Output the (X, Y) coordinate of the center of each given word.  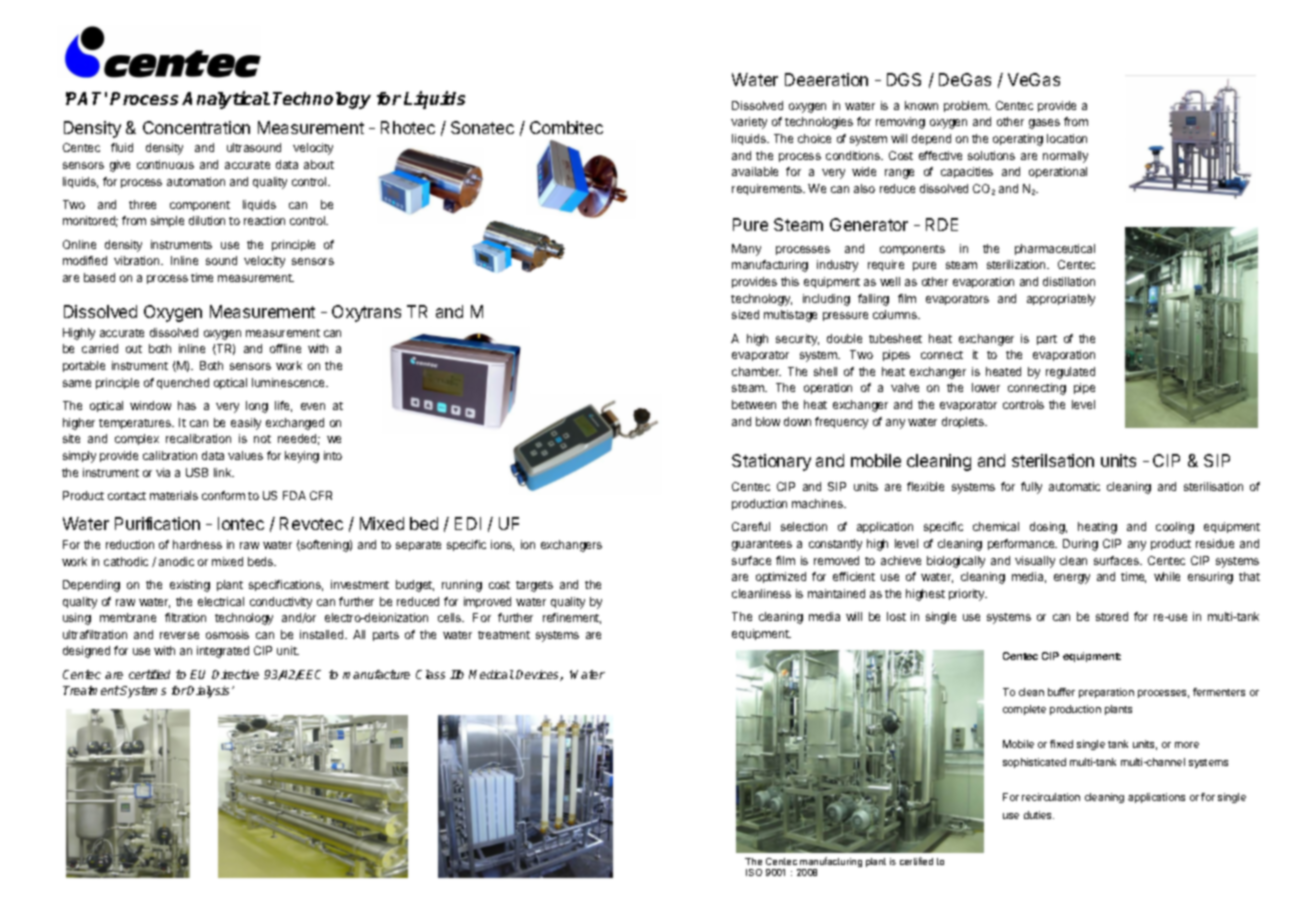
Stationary (771, 462)
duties (1039, 815)
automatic (1074, 486)
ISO (754, 872)
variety (749, 123)
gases (1044, 124)
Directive (235, 674)
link (224, 472)
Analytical (226, 100)
